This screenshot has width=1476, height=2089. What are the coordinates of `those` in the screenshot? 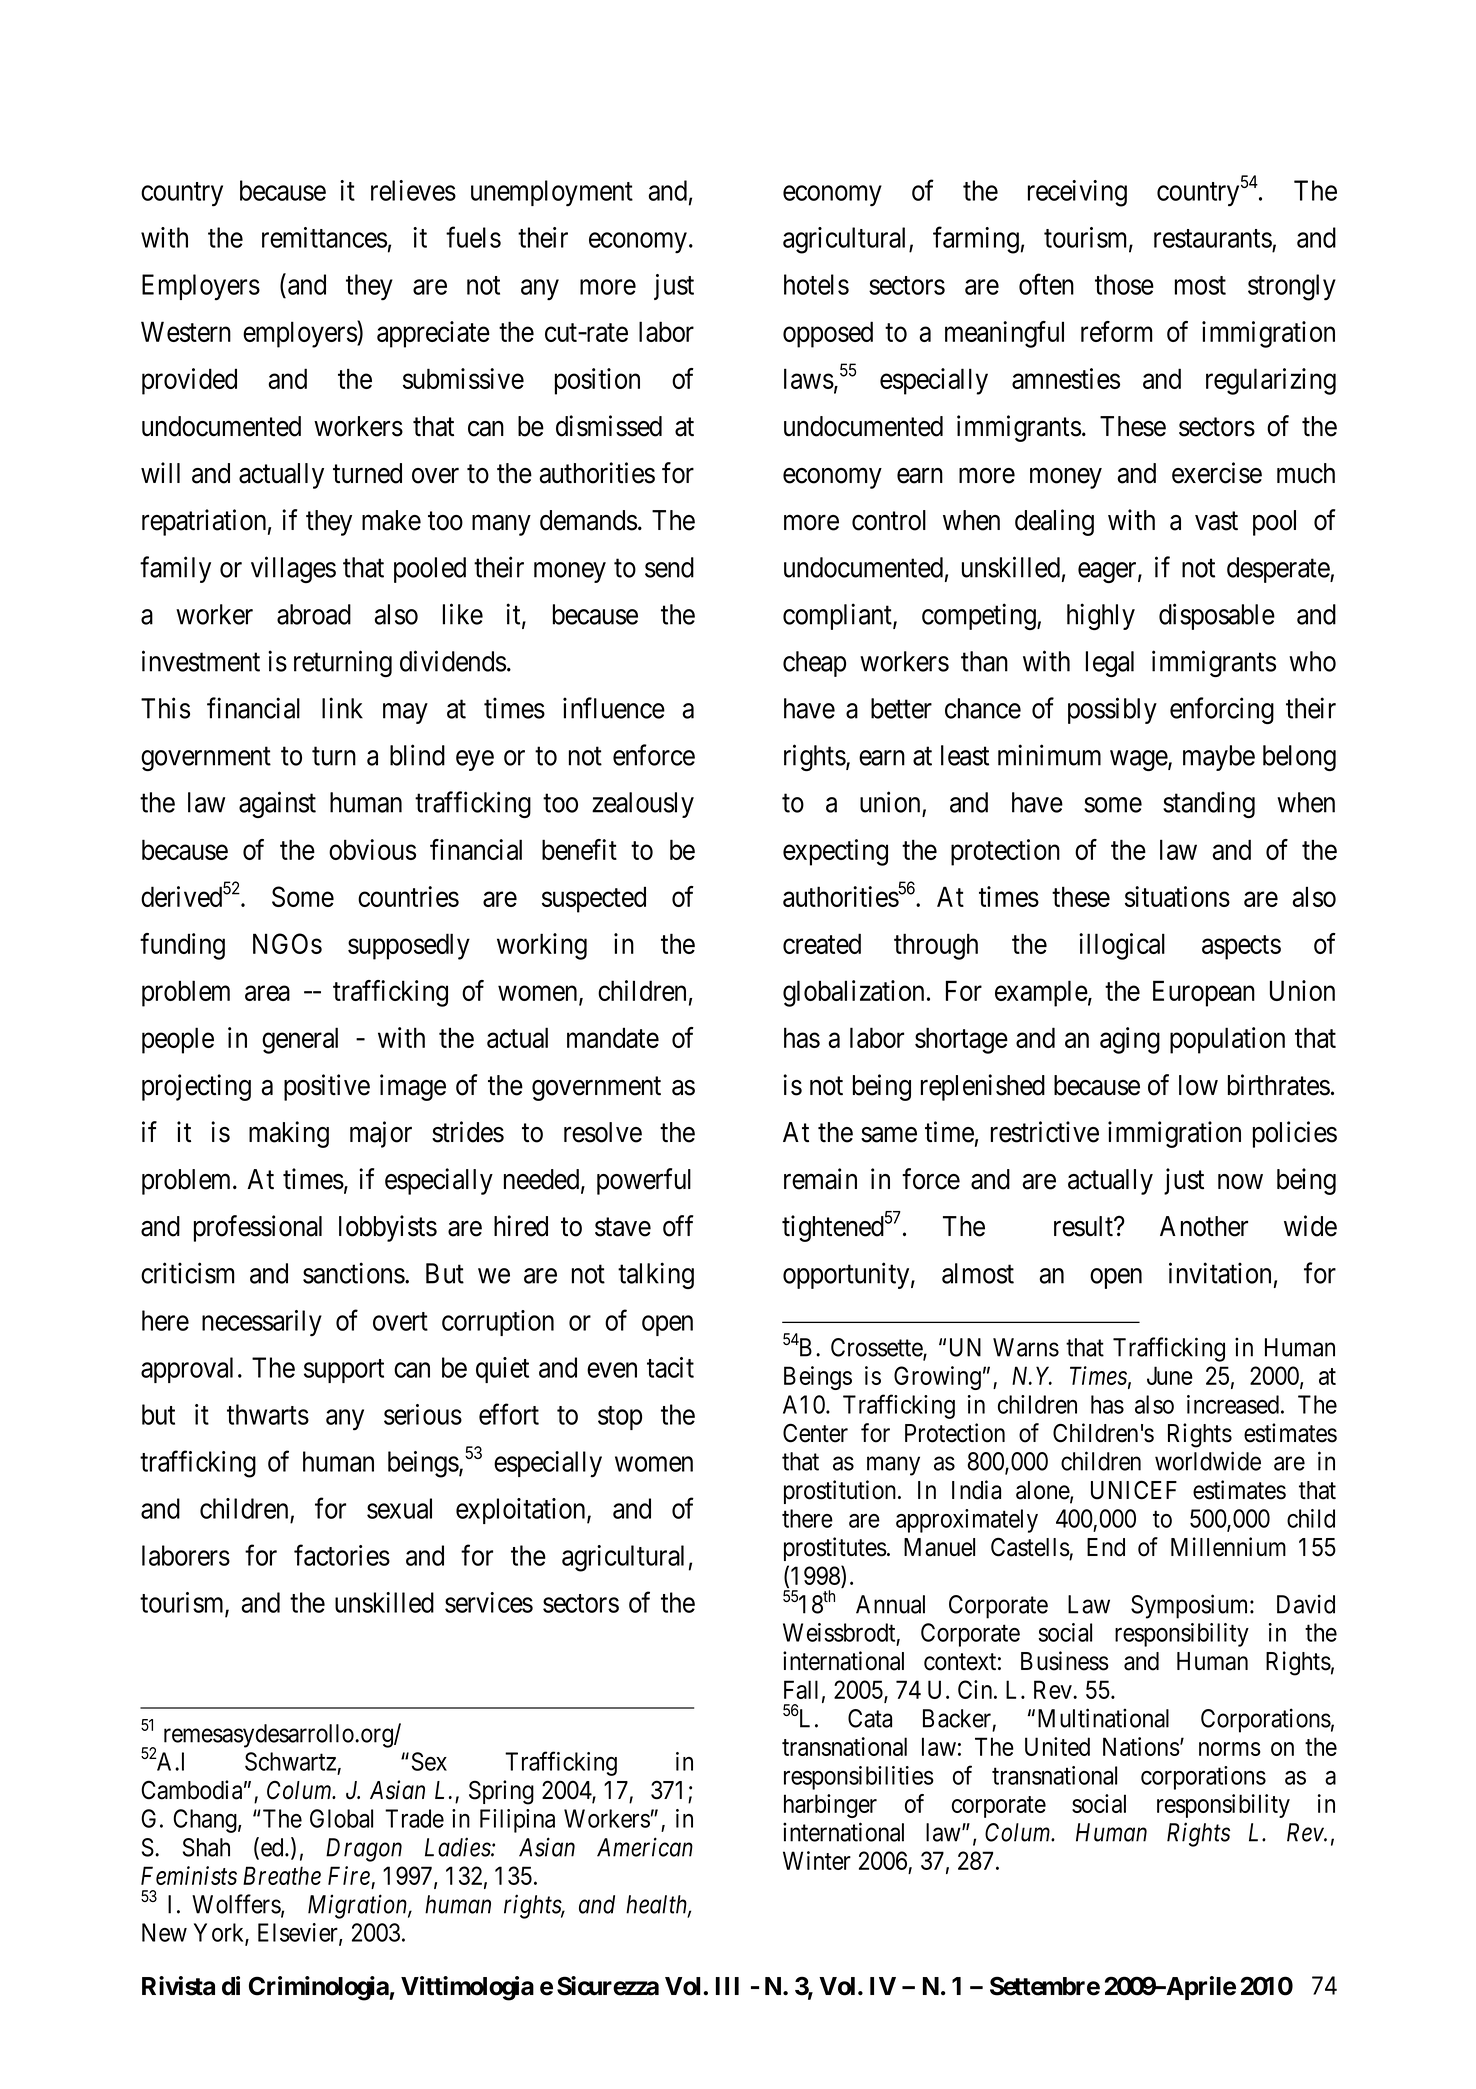 It's located at (1124, 284).
